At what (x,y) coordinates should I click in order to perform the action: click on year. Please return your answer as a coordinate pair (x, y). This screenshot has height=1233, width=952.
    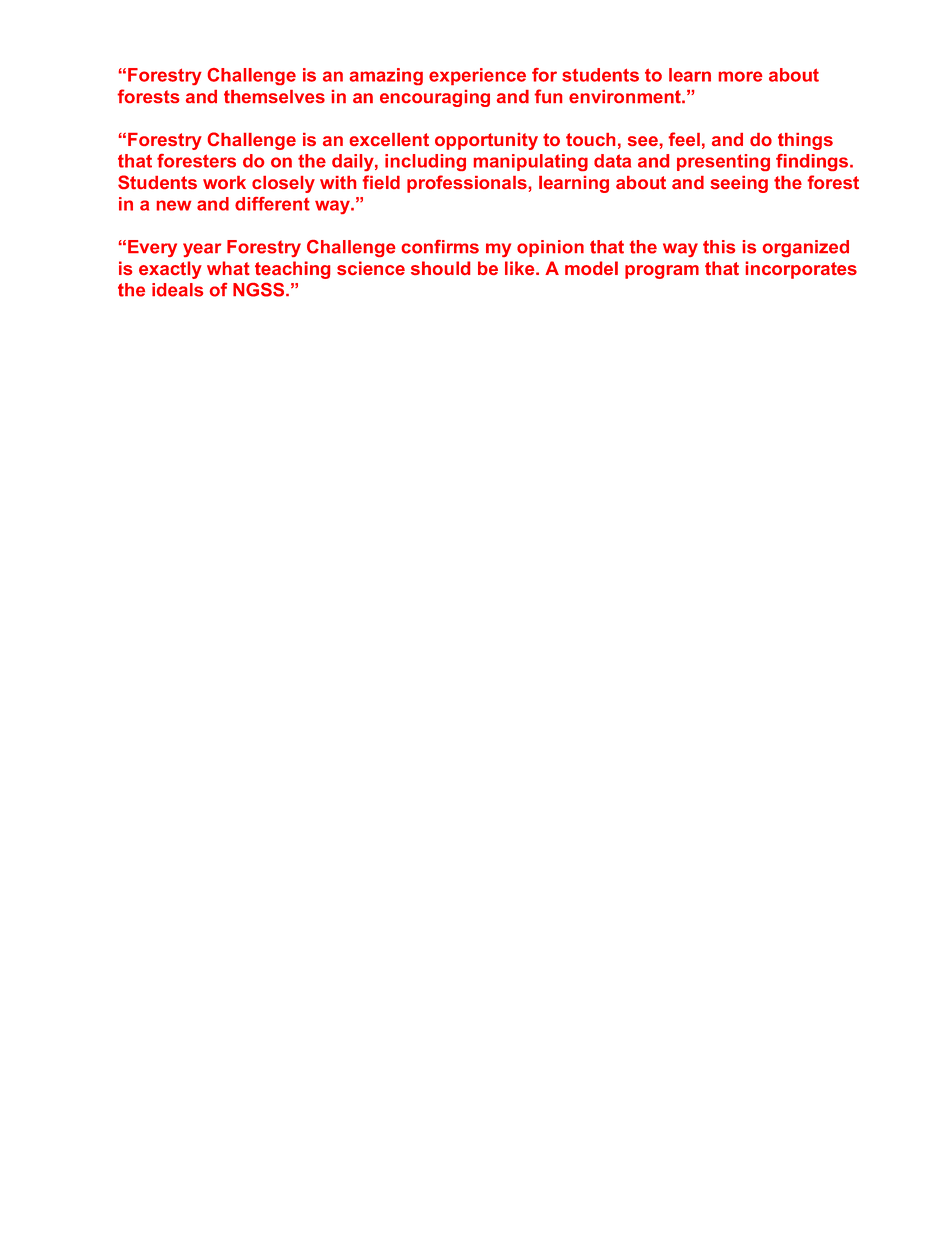
    Looking at the image, I should click on (202, 250).
